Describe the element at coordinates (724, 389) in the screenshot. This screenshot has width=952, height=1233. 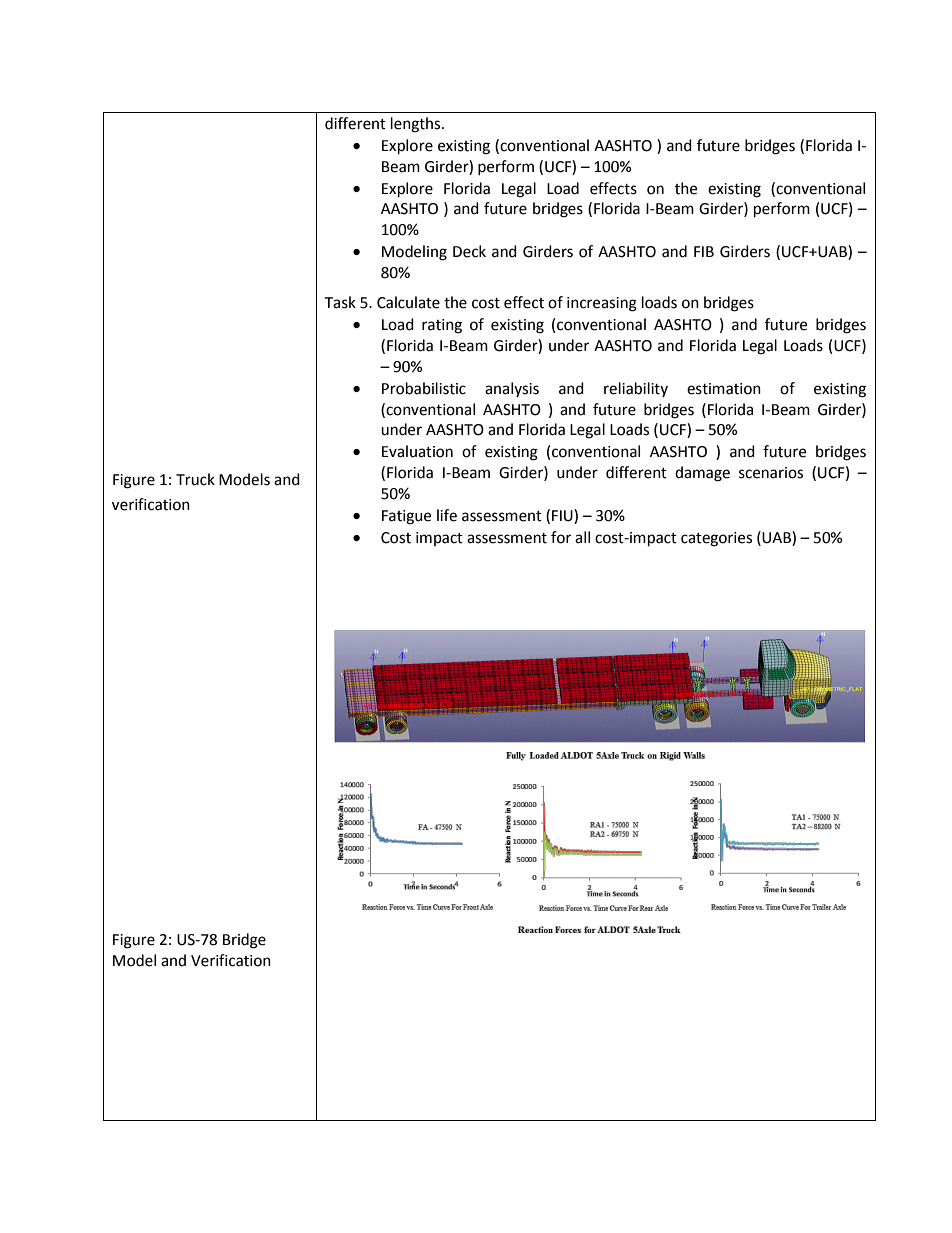
I see `estimation` at that location.
